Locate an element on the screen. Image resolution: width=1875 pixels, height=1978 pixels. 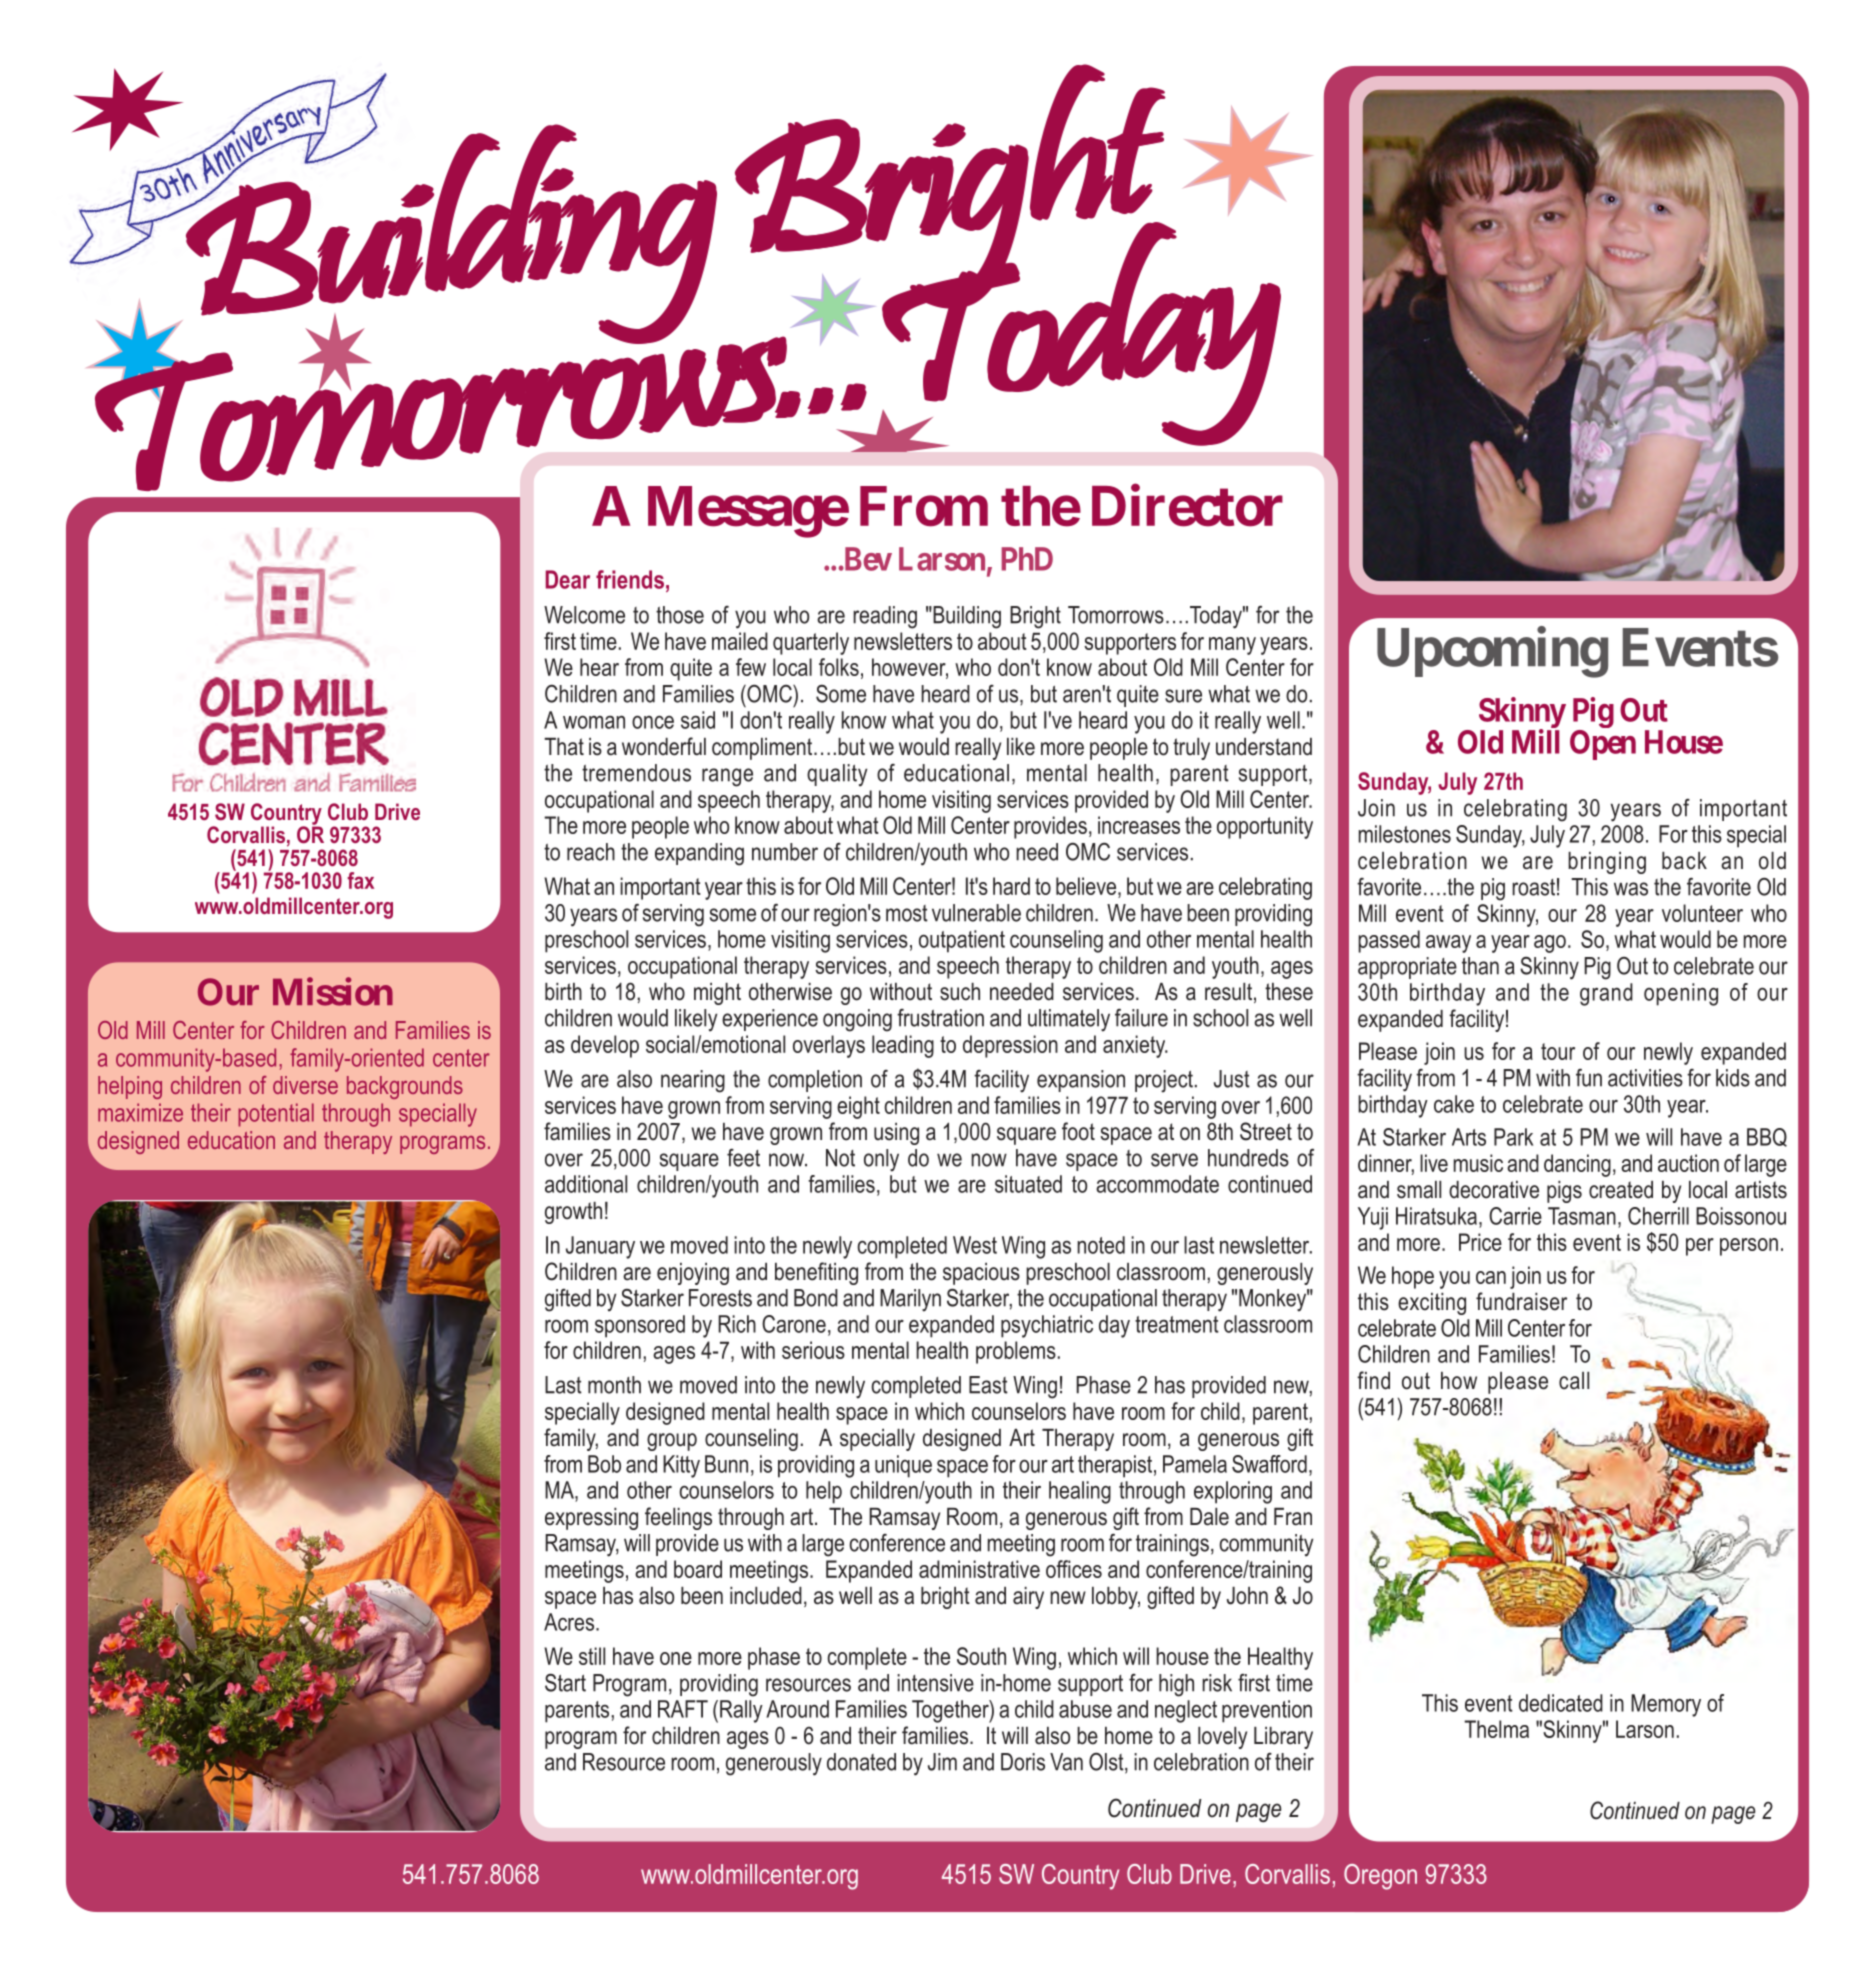
Director is located at coordinates (1187, 506).
